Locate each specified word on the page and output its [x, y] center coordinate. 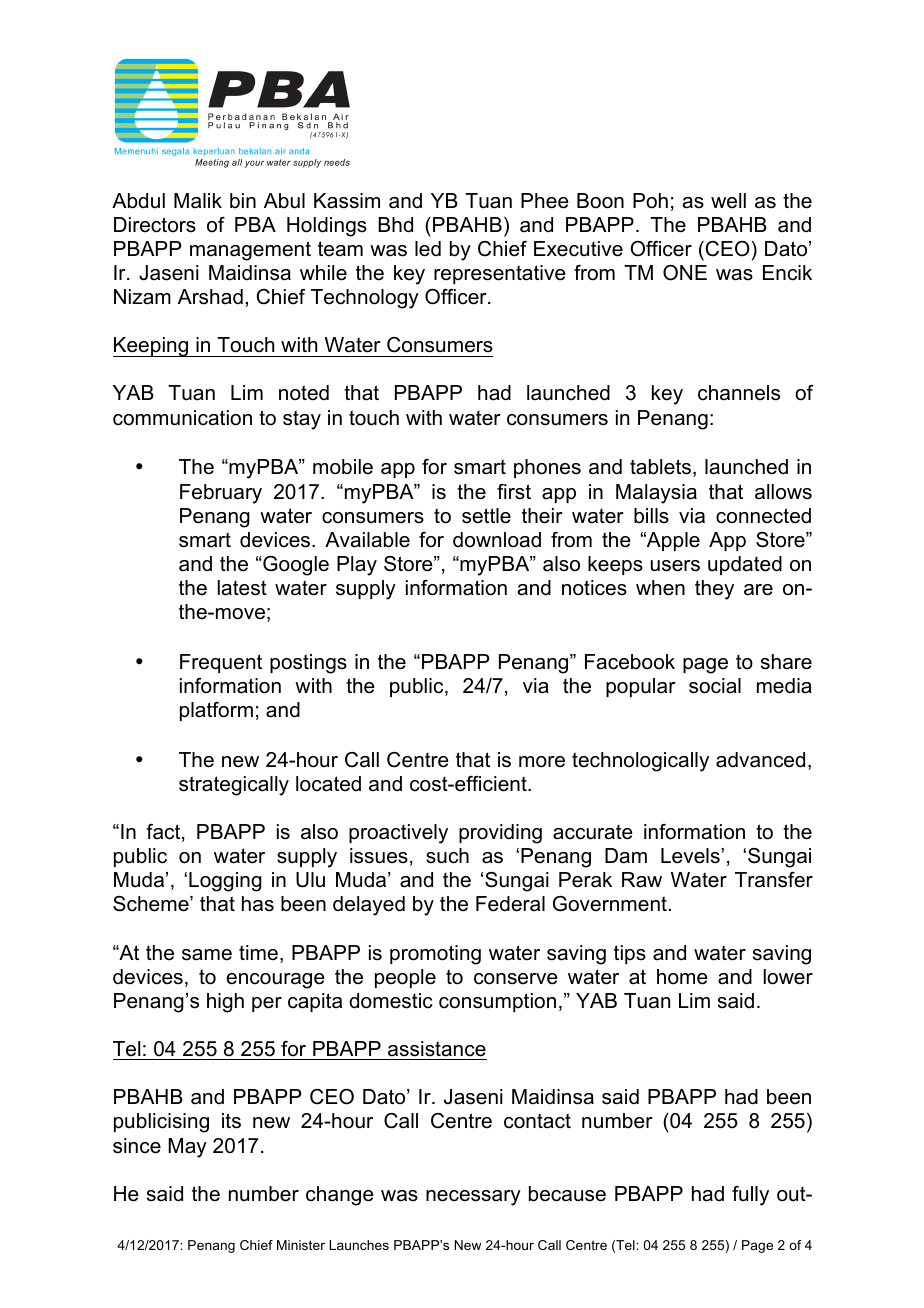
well [728, 201]
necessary [473, 1198]
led [428, 249]
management [250, 251]
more [542, 762]
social [715, 686]
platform [216, 711]
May [187, 1148]
